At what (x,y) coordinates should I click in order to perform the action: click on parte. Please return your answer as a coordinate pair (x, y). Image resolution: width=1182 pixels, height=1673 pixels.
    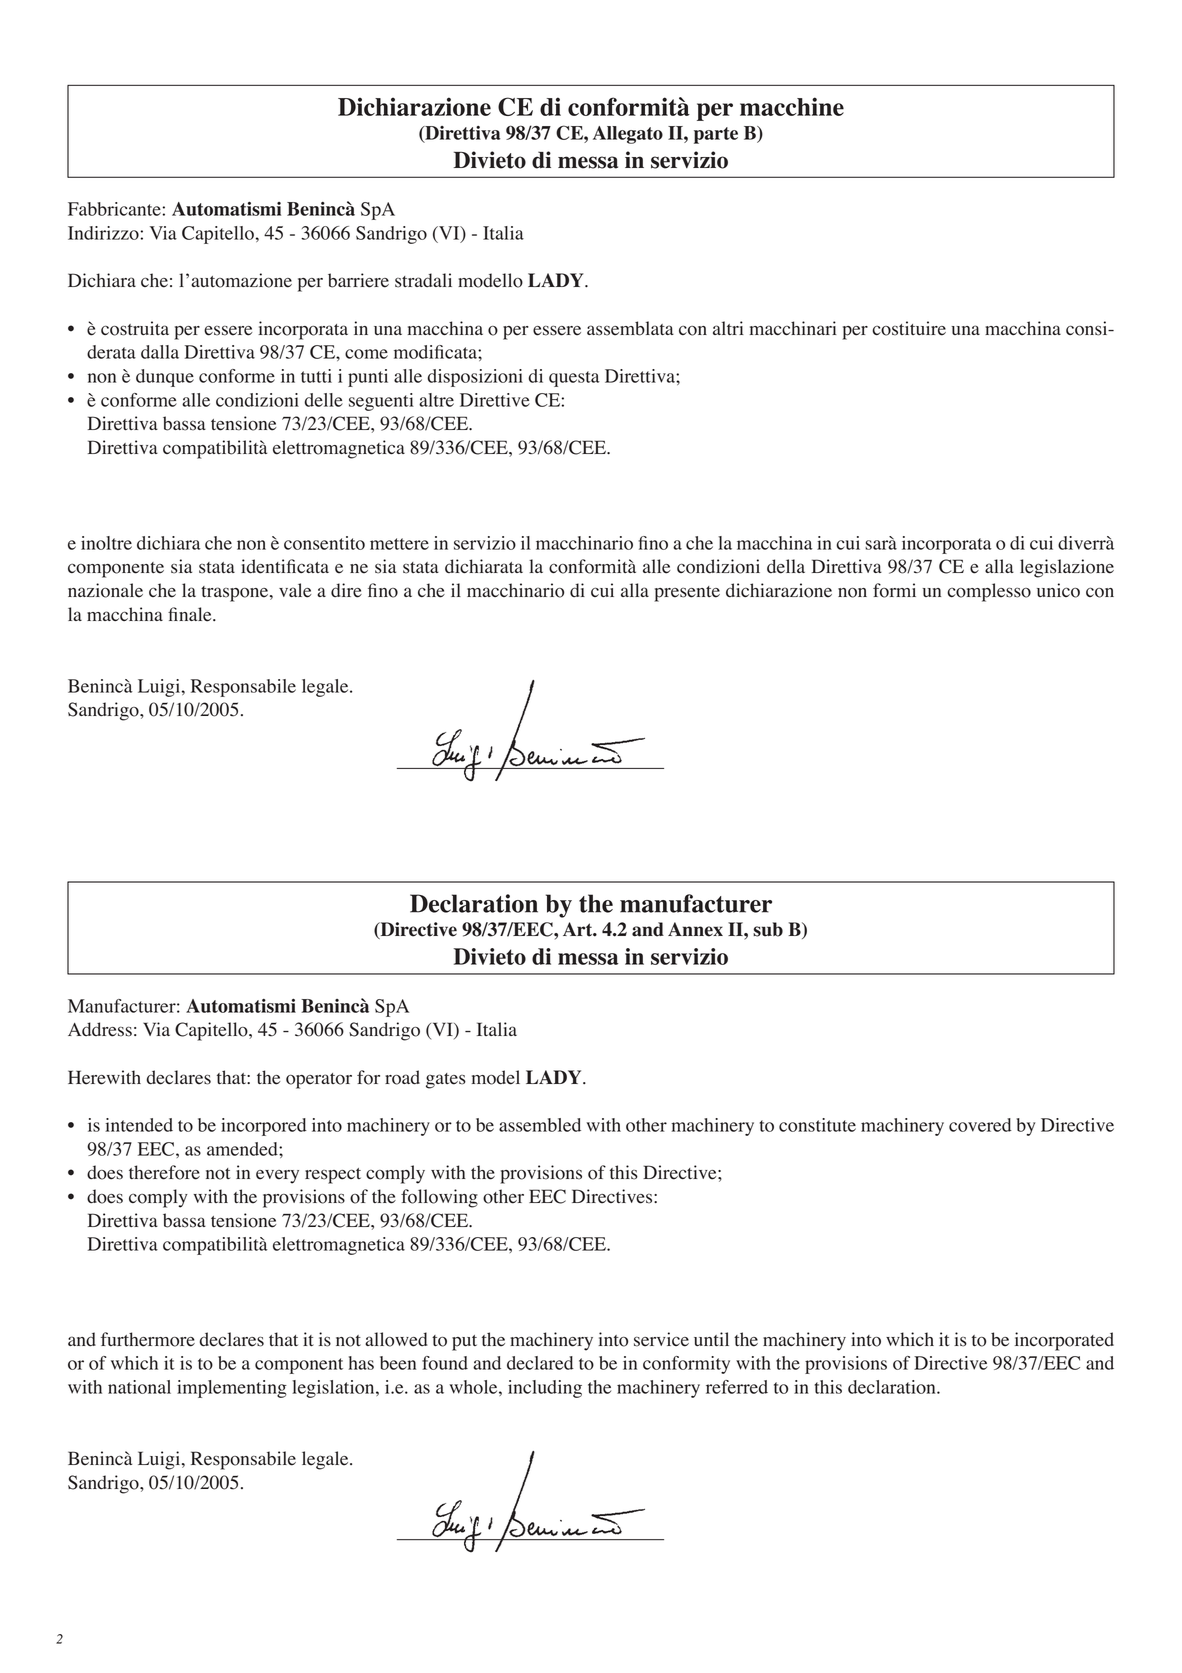
    Looking at the image, I should click on (716, 135).
